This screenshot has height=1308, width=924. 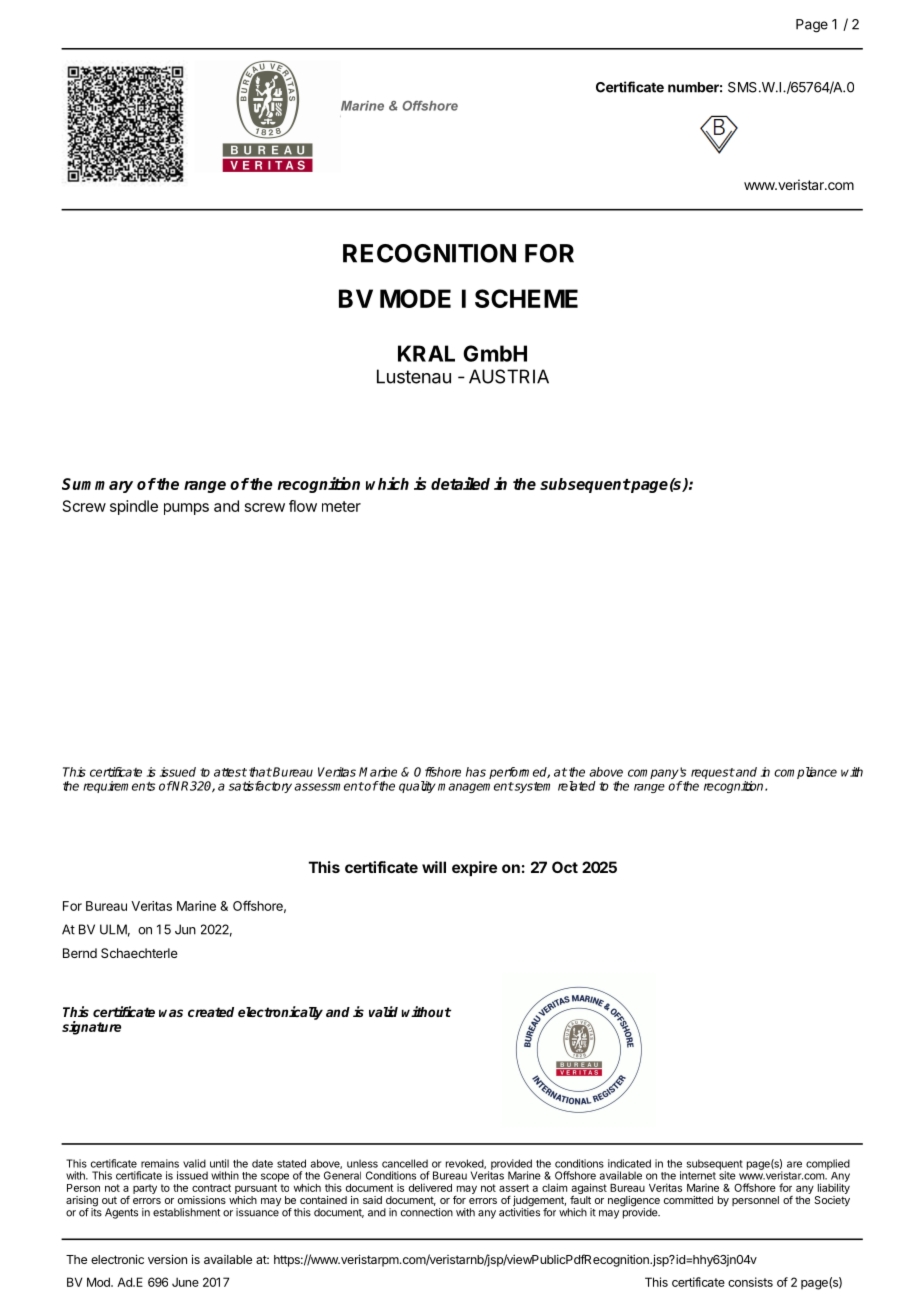 What do you see at coordinates (526, 298) in the screenshot?
I see `SCHEME` at bounding box center [526, 298].
